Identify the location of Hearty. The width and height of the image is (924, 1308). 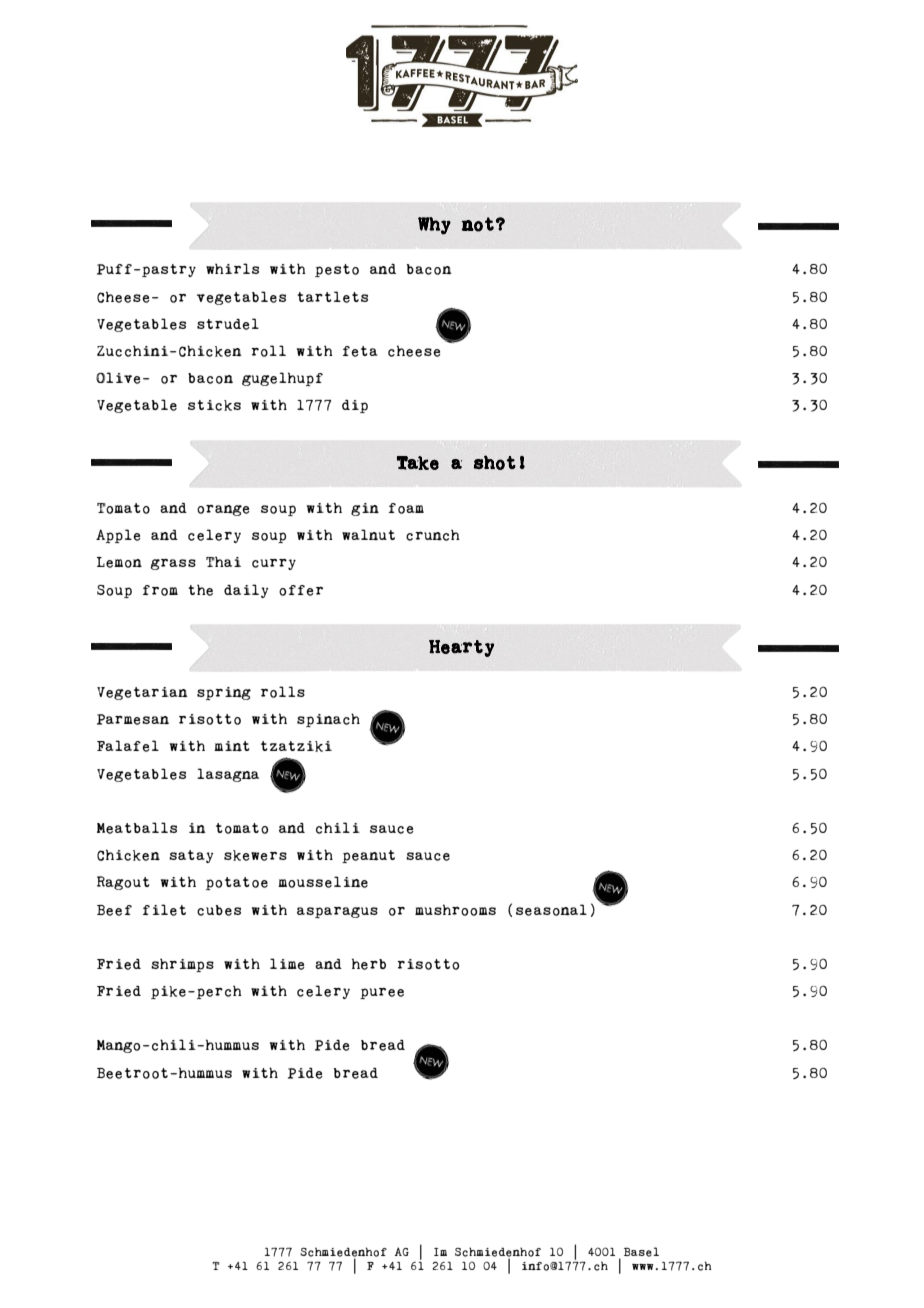
(461, 648).
